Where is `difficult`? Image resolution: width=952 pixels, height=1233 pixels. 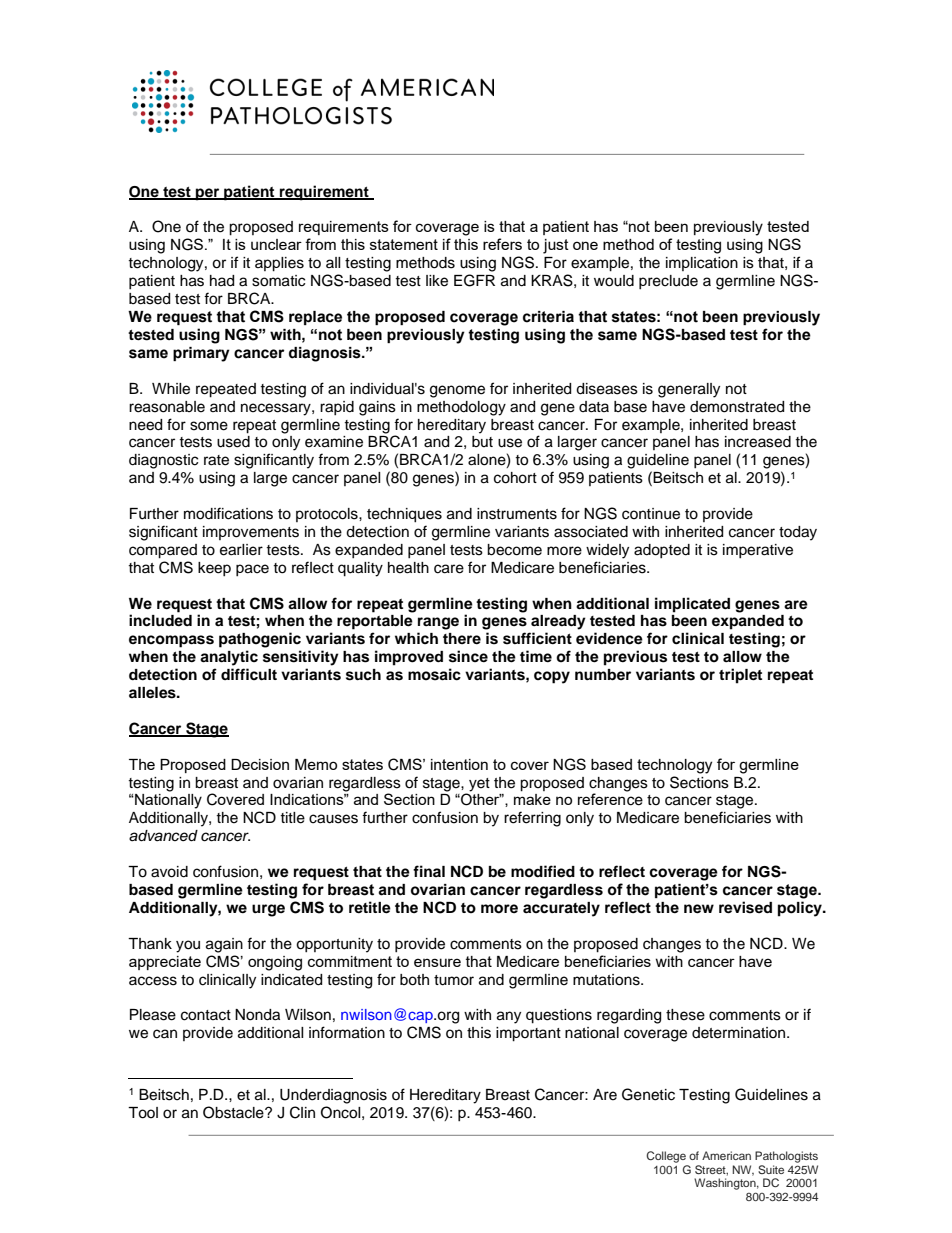
difficult is located at coordinates (249, 674).
